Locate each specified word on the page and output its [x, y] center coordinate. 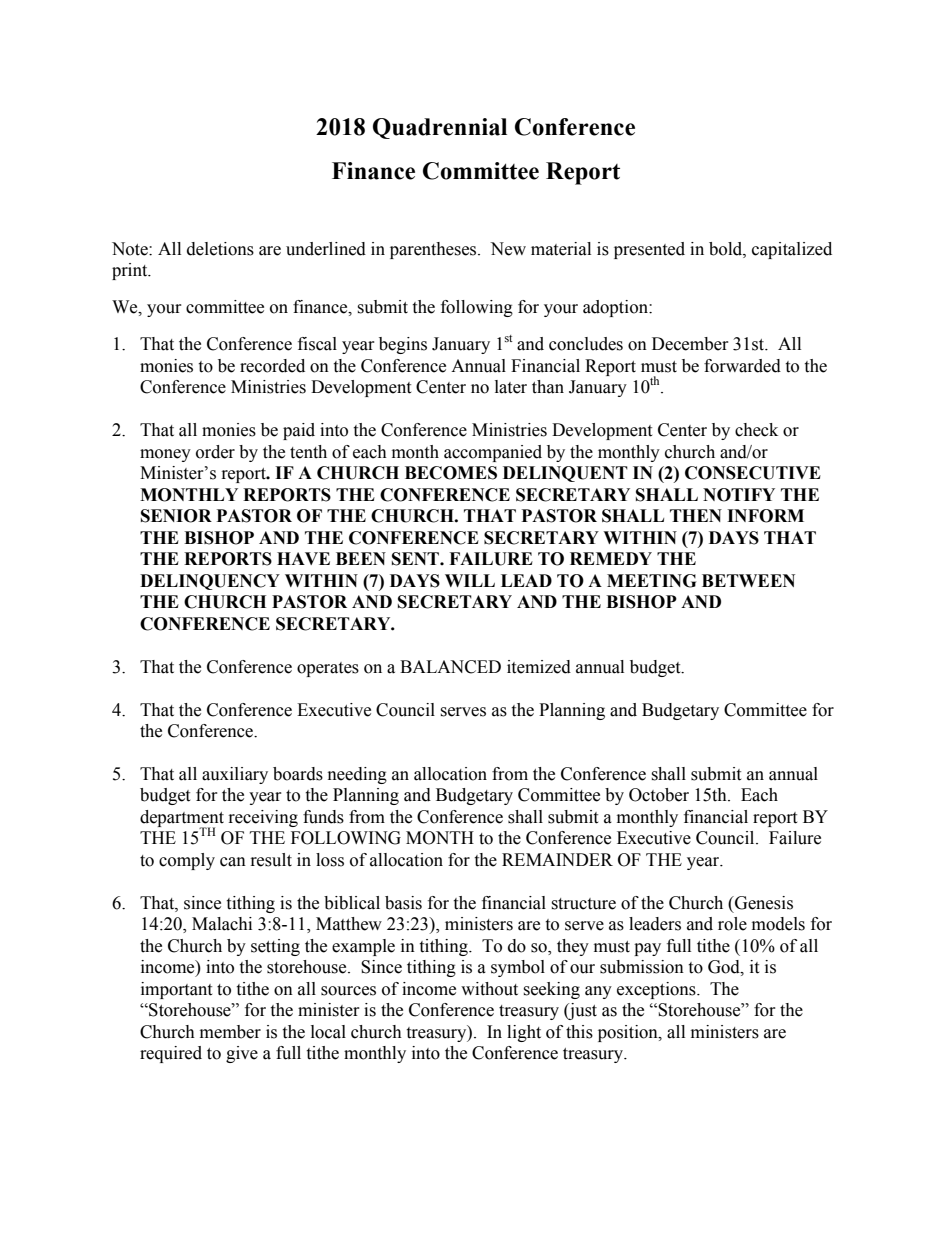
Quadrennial [440, 128]
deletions [220, 249]
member [230, 1032]
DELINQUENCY [210, 582]
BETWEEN [748, 580]
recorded [272, 366]
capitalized [792, 250]
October [659, 795]
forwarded [742, 366]
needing [357, 775]
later [511, 387]
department [182, 820]
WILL [470, 580]
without [489, 989]
